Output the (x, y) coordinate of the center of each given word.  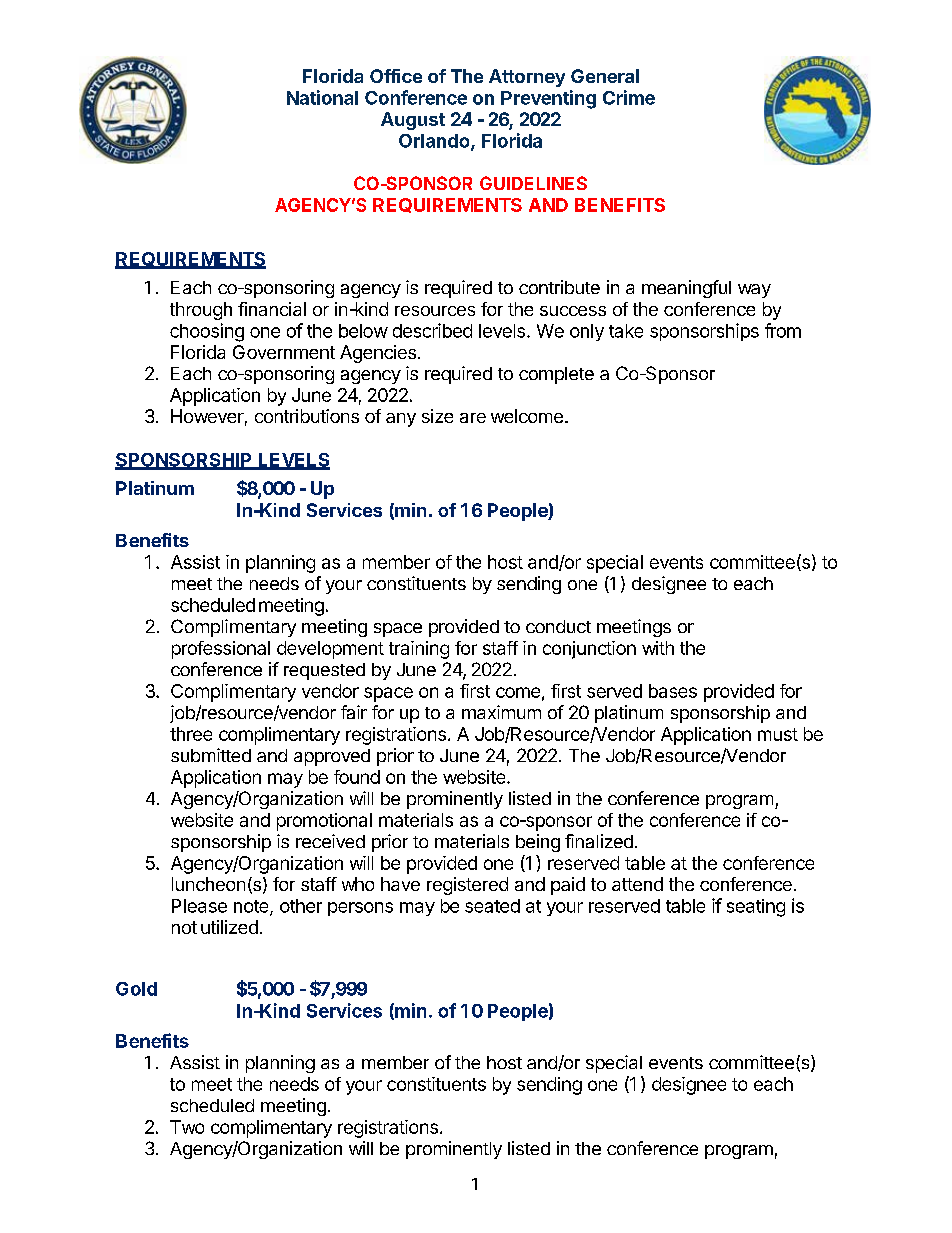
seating (756, 908)
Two (187, 1127)
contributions (307, 416)
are (473, 418)
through (201, 311)
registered (467, 886)
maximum (501, 712)
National (322, 97)
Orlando (435, 142)
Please (199, 906)
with (658, 648)
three (191, 734)
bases (673, 691)
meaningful (686, 289)
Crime (629, 97)
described (432, 330)
